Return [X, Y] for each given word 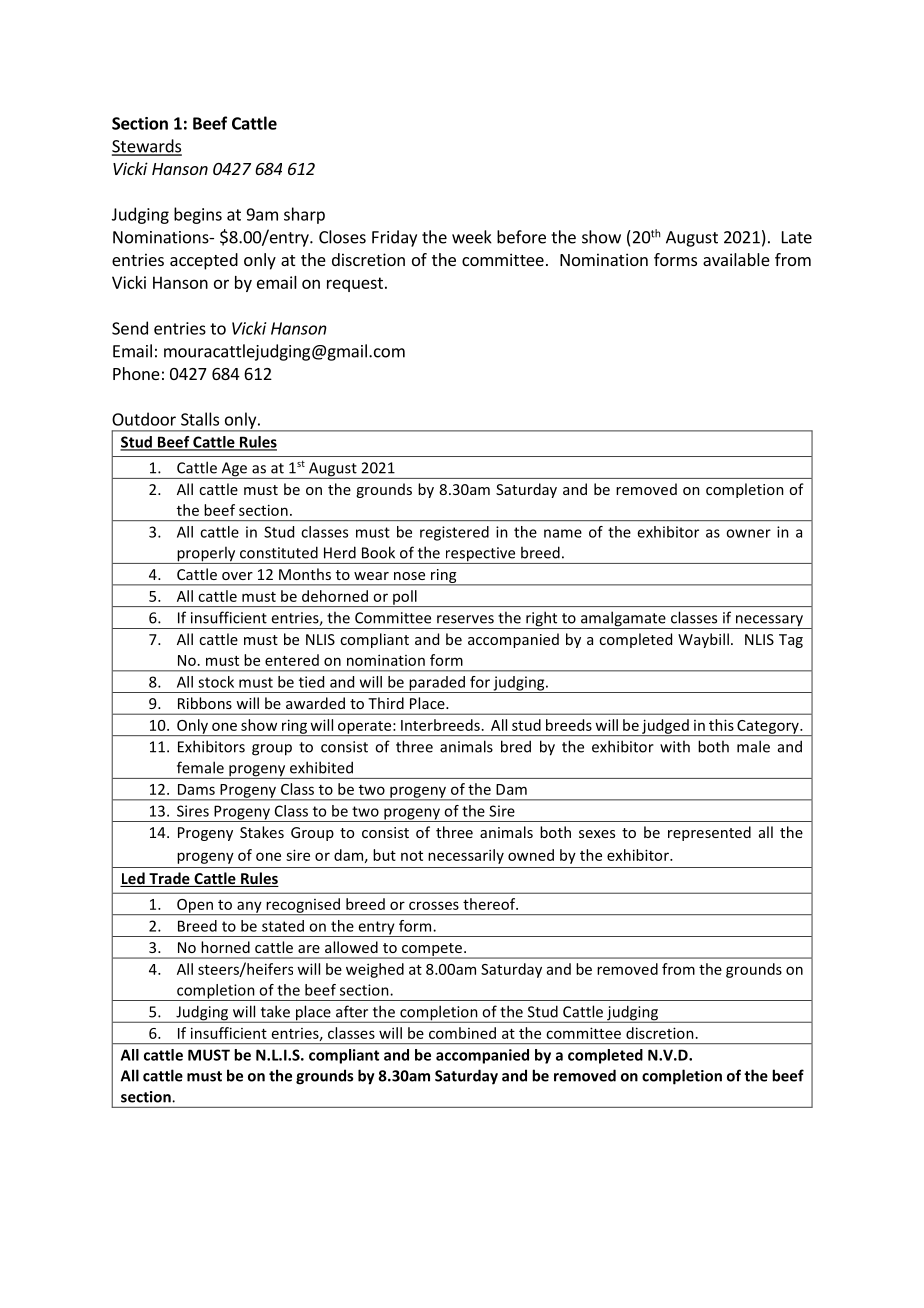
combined [462, 1033]
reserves [465, 619]
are [309, 949]
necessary [769, 622]
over [237, 576]
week [472, 237]
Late [797, 237]
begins [198, 215]
